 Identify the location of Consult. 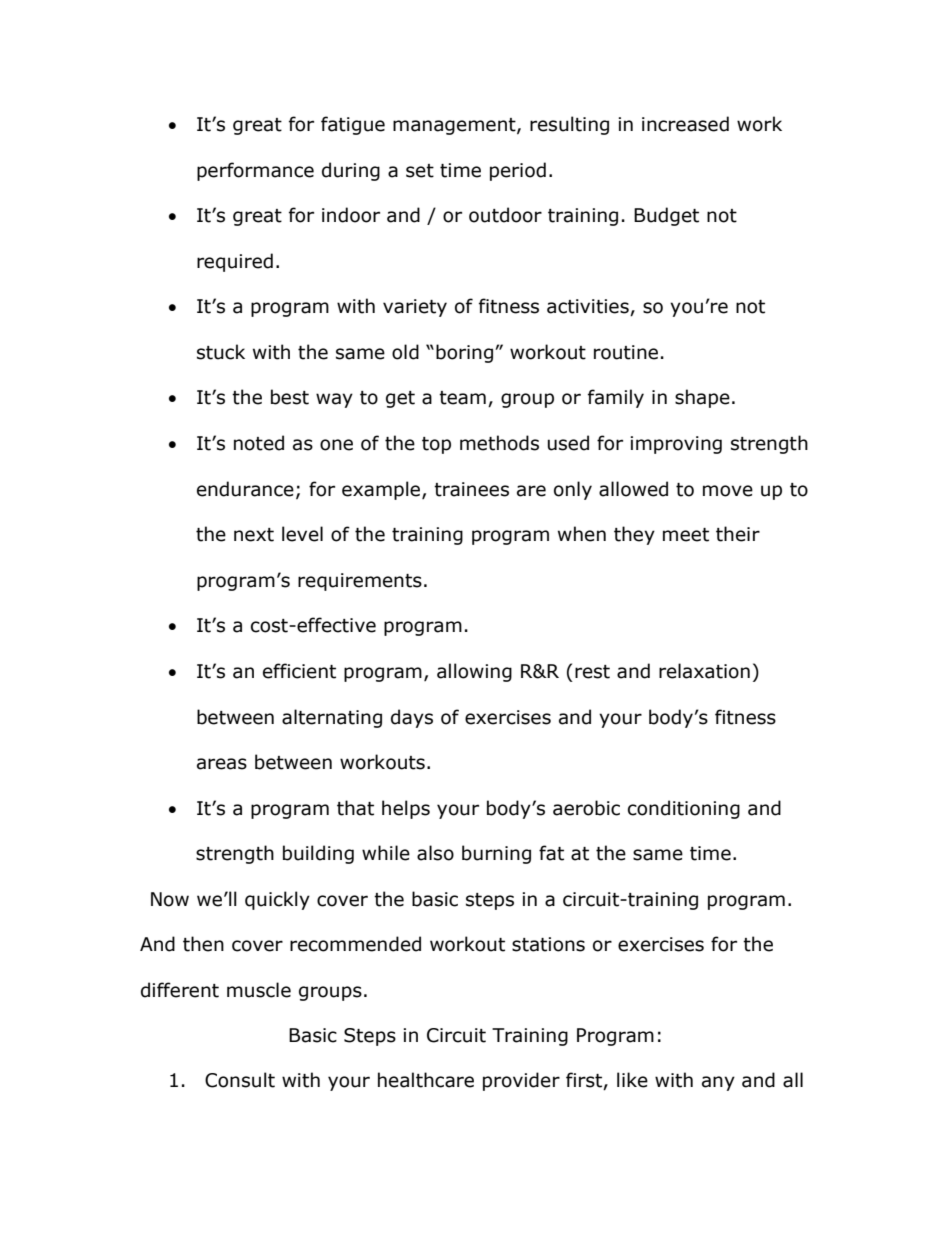
(240, 1080).
